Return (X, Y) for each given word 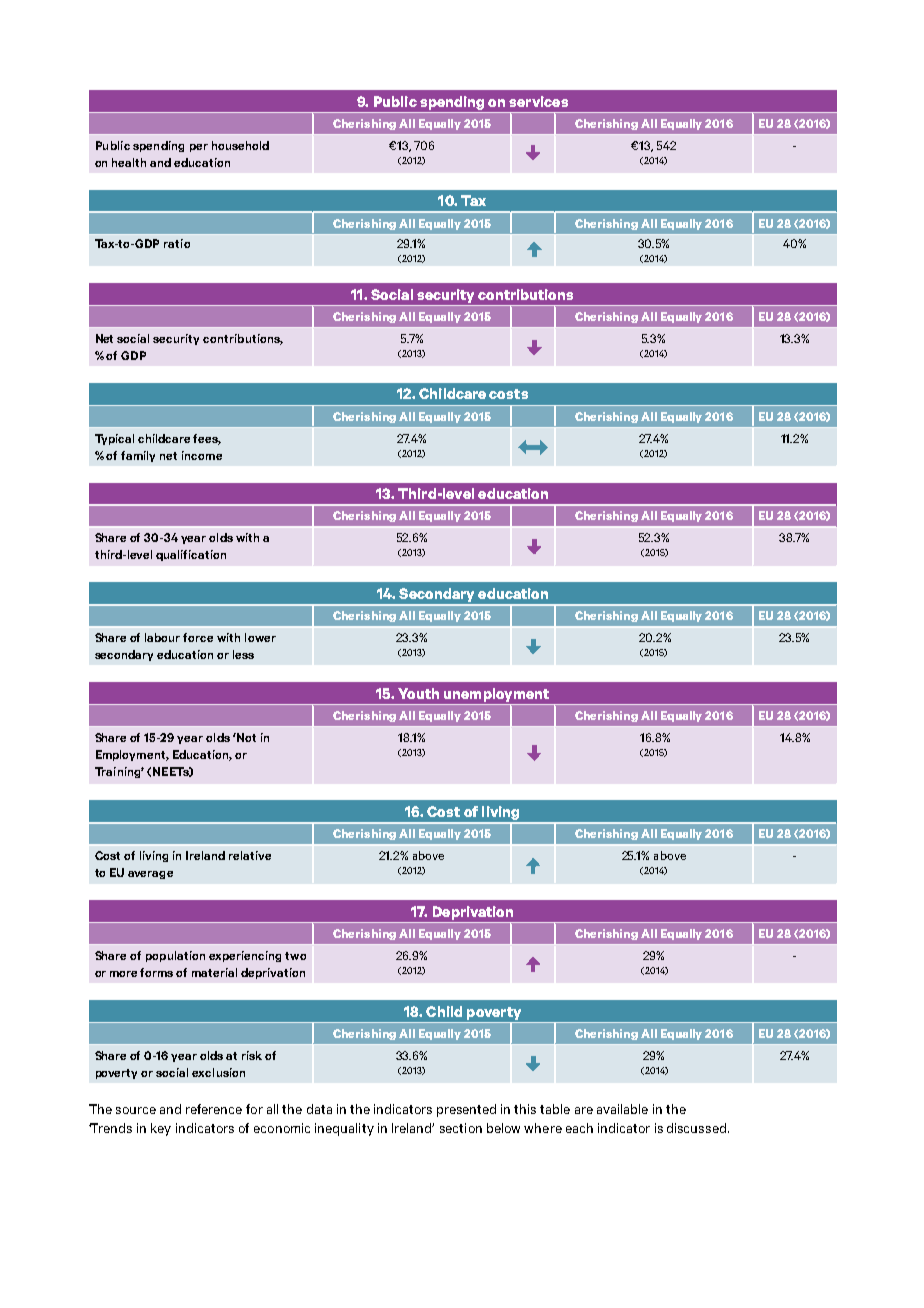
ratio (177, 243)
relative (250, 855)
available (622, 1109)
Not (245, 737)
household (240, 145)
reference (214, 1109)
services (538, 101)
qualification (191, 555)
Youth (418, 693)
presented (466, 1110)
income (202, 455)
